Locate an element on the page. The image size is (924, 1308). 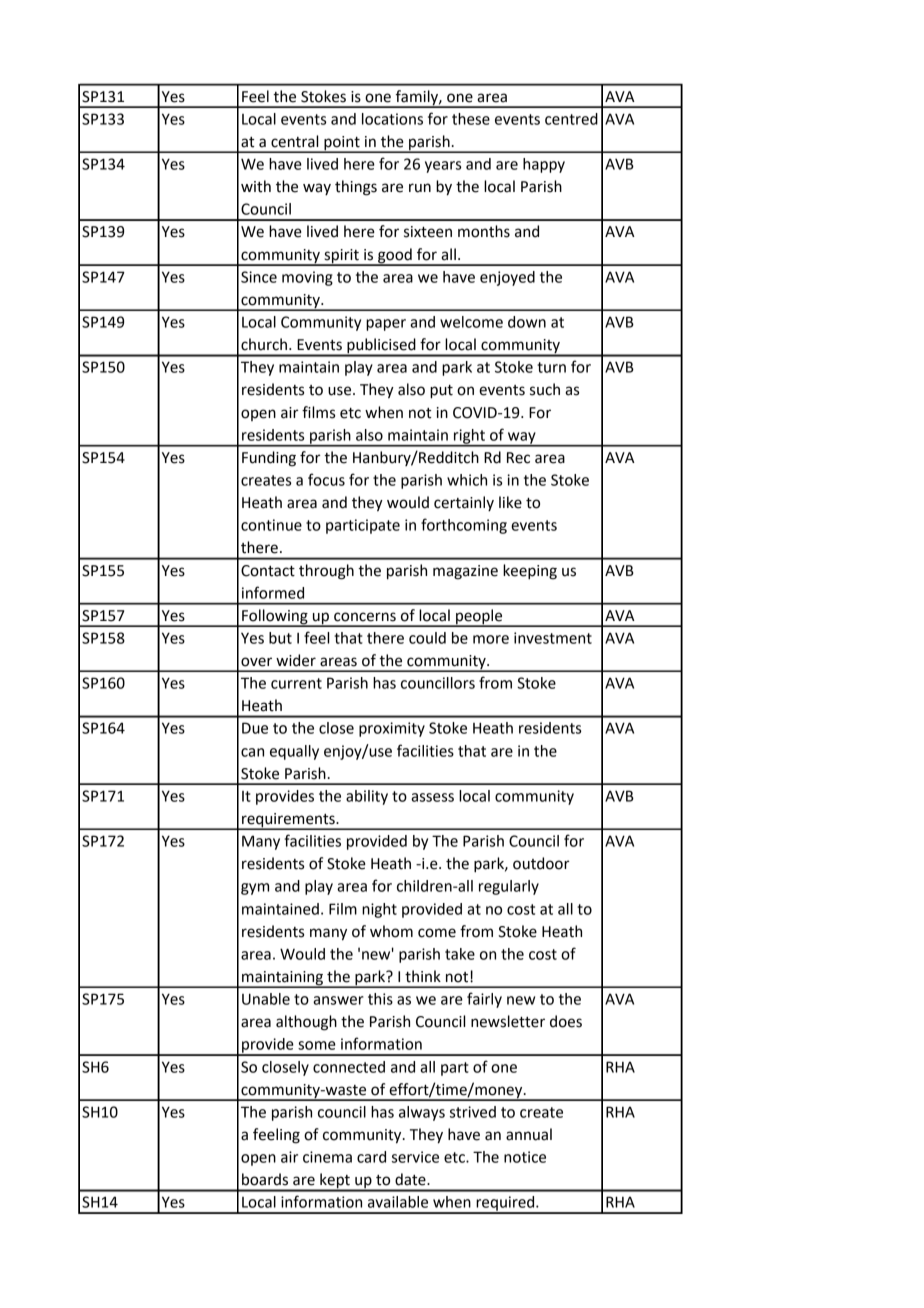
put is located at coordinates (441, 392).
